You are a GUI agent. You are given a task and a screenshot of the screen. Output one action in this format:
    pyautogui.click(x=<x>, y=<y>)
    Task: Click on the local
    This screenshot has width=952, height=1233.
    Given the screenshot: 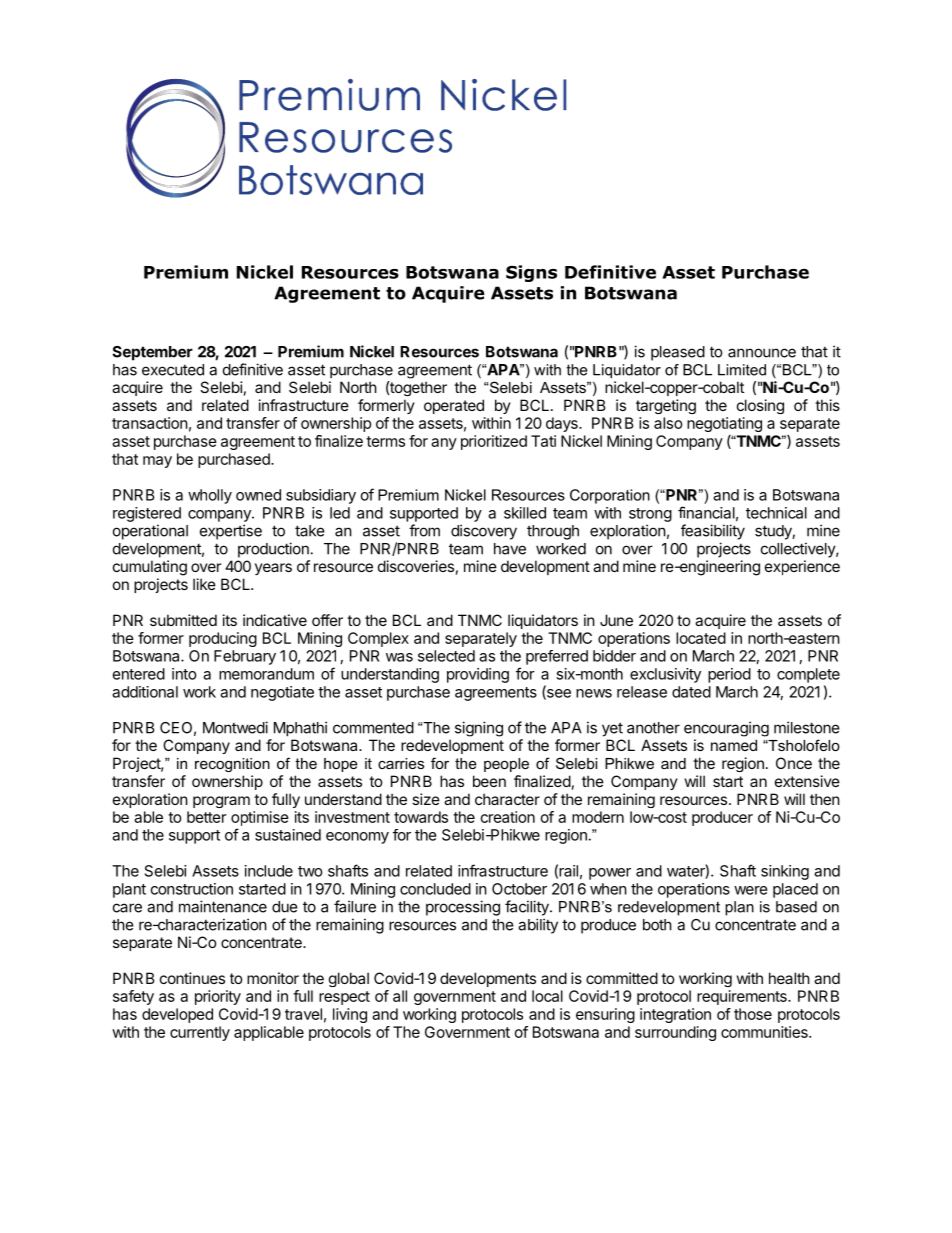 What is the action you would take?
    pyautogui.click(x=547, y=996)
